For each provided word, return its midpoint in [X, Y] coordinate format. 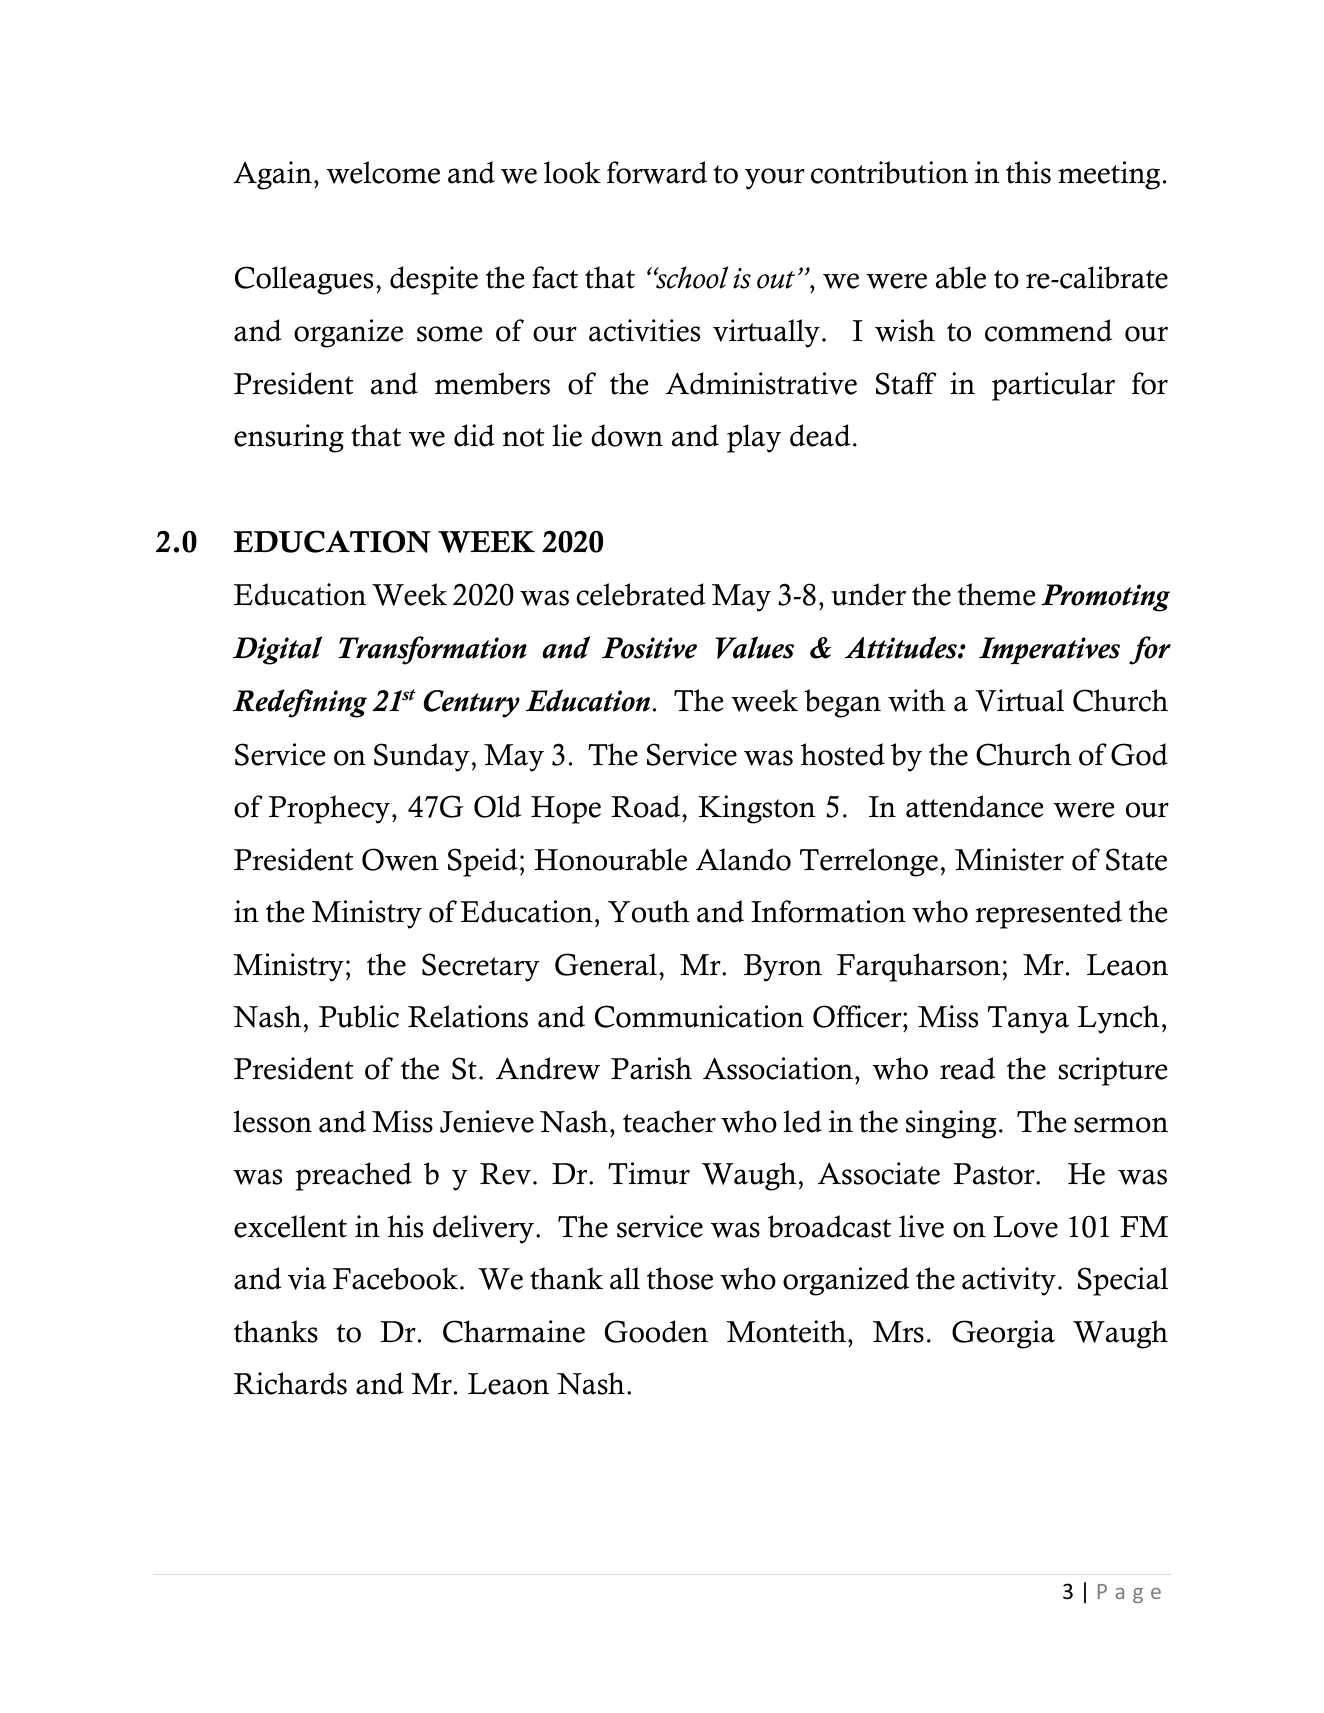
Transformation [432, 650]
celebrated [641, 594]
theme [996, 594]
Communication [699, 1016]
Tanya [1028, 1020]
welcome [383, 172]
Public [359, 1016]
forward [657, 172]
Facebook [395, 1278]
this [1028, 172]
